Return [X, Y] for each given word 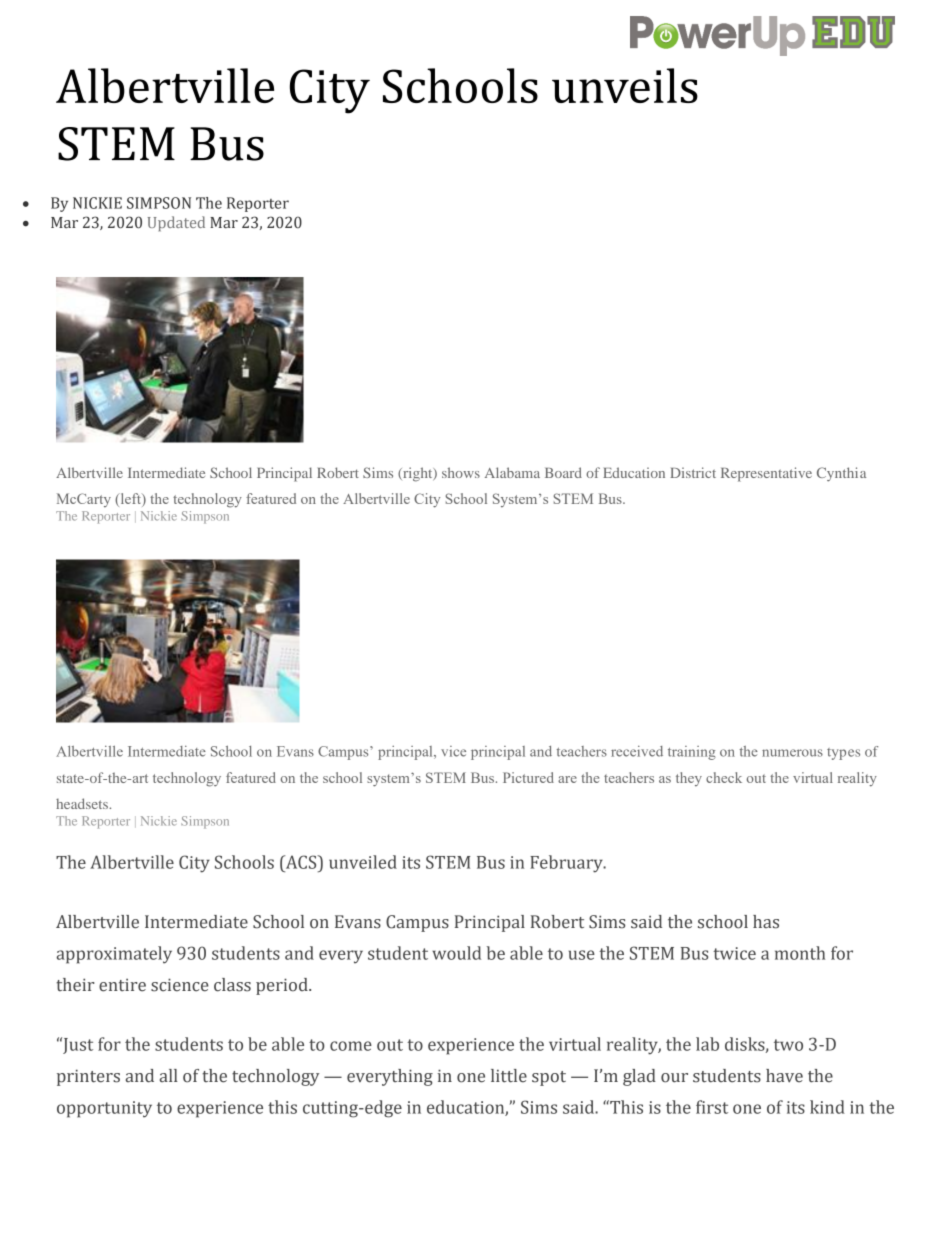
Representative [766, 474]
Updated [176, 223]
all [169, 1075]
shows [461, 472]
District [693, 472]
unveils [625, 85]
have [784, 1076]
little [509, 1076]
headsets [83, 803]
